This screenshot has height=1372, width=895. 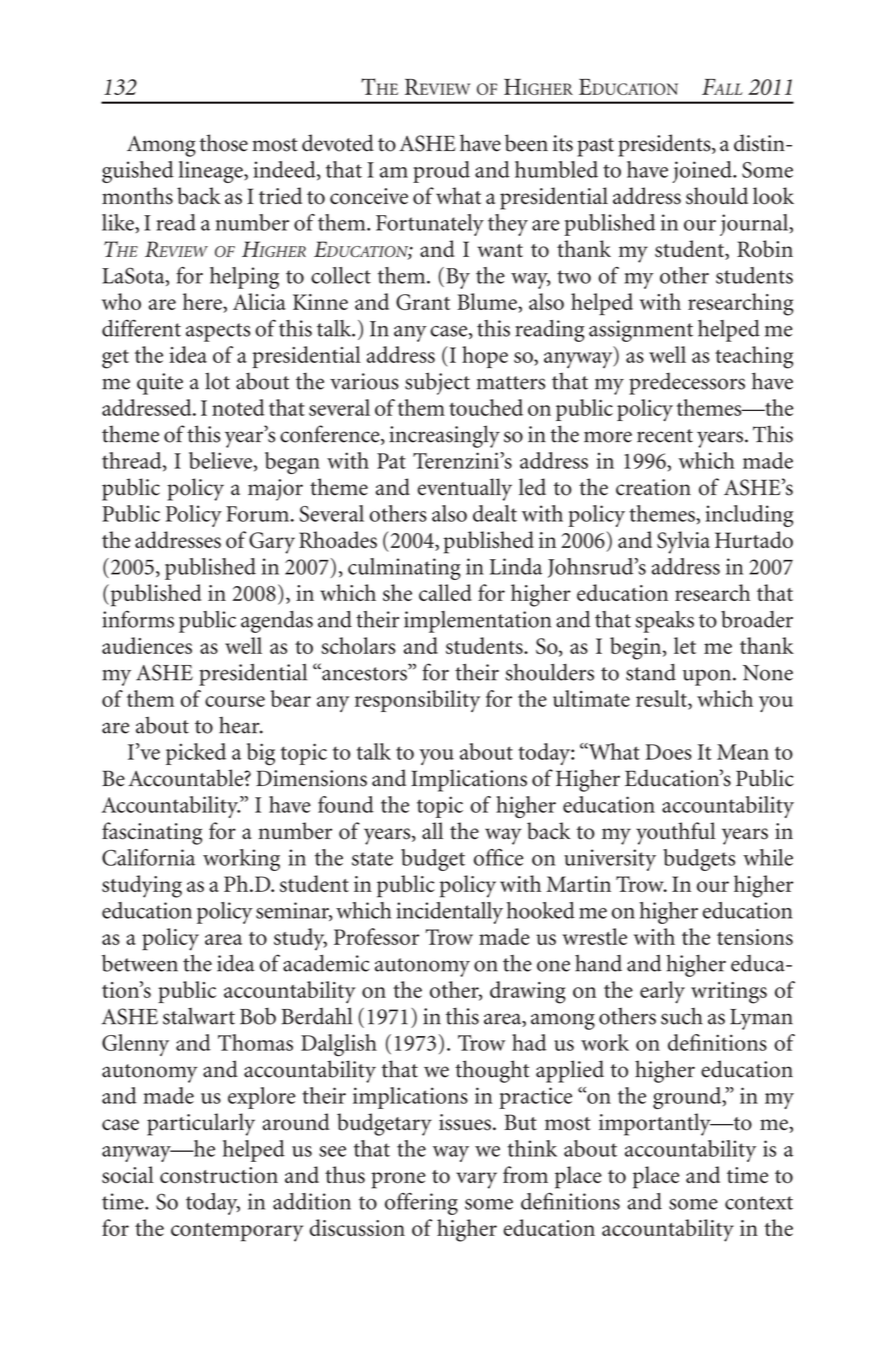 I want to click on proud, so click(x=441, y=172).
